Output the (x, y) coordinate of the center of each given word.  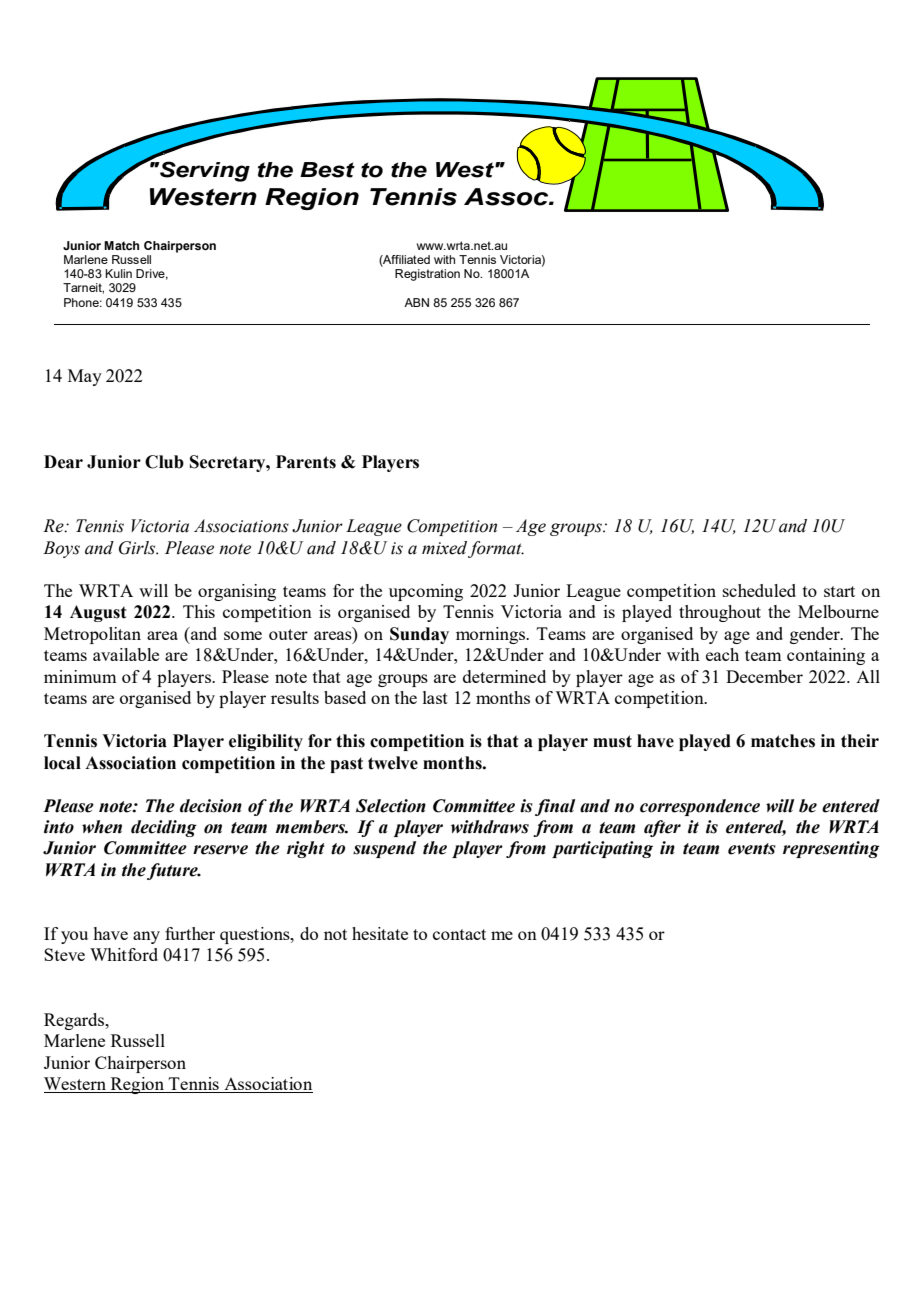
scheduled (759, 590)
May (85, 377)
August (98, 613)
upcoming (426, 592)
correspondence (700, 807)
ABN (416, 302)
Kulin (118, 273)
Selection (391, 806)
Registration (427, 275)
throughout (720, 613)
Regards (75, 1021)
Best (327, 170)
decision (211, 806)
